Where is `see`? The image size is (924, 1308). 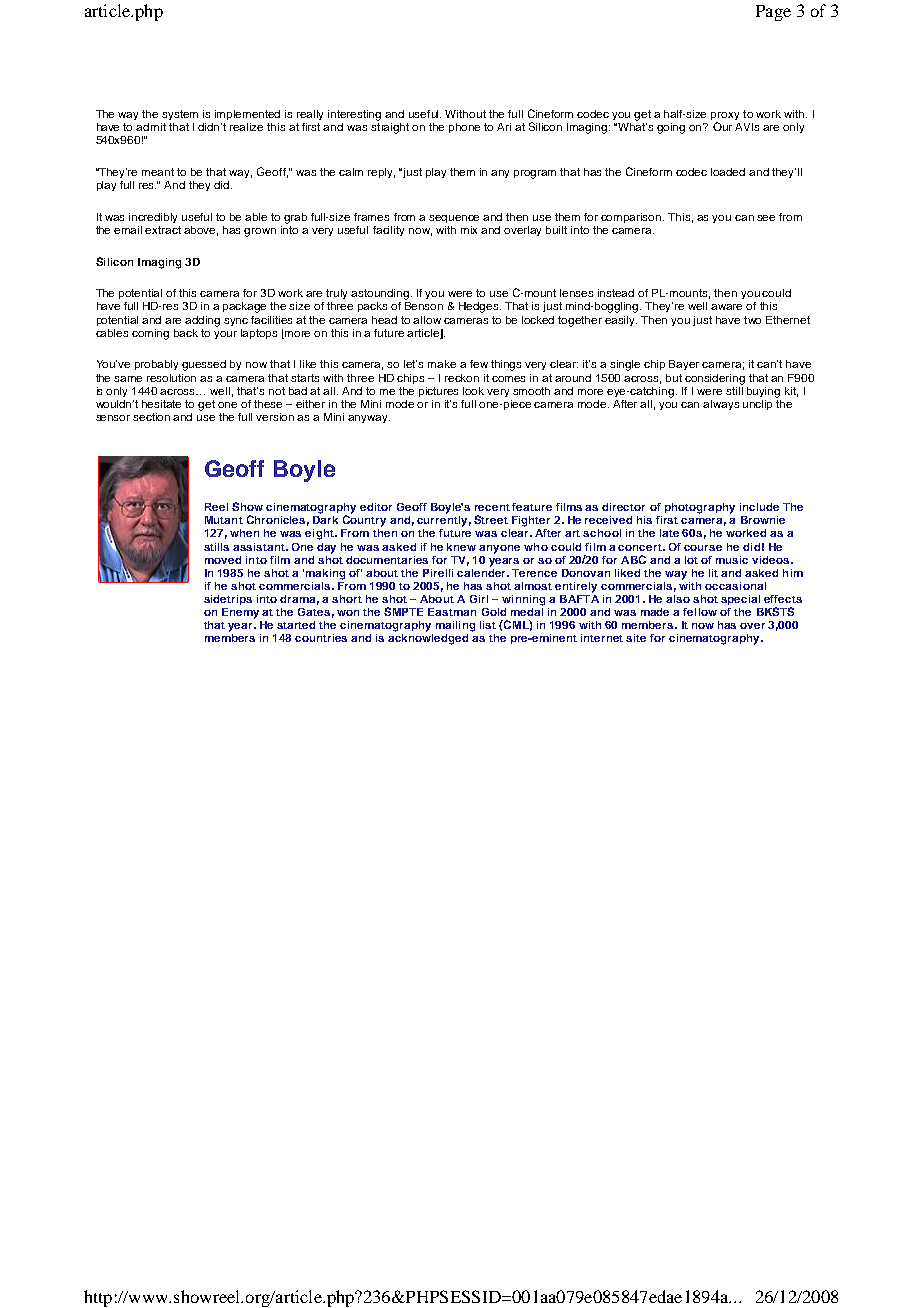 see is located at coordinates (766, 218).
